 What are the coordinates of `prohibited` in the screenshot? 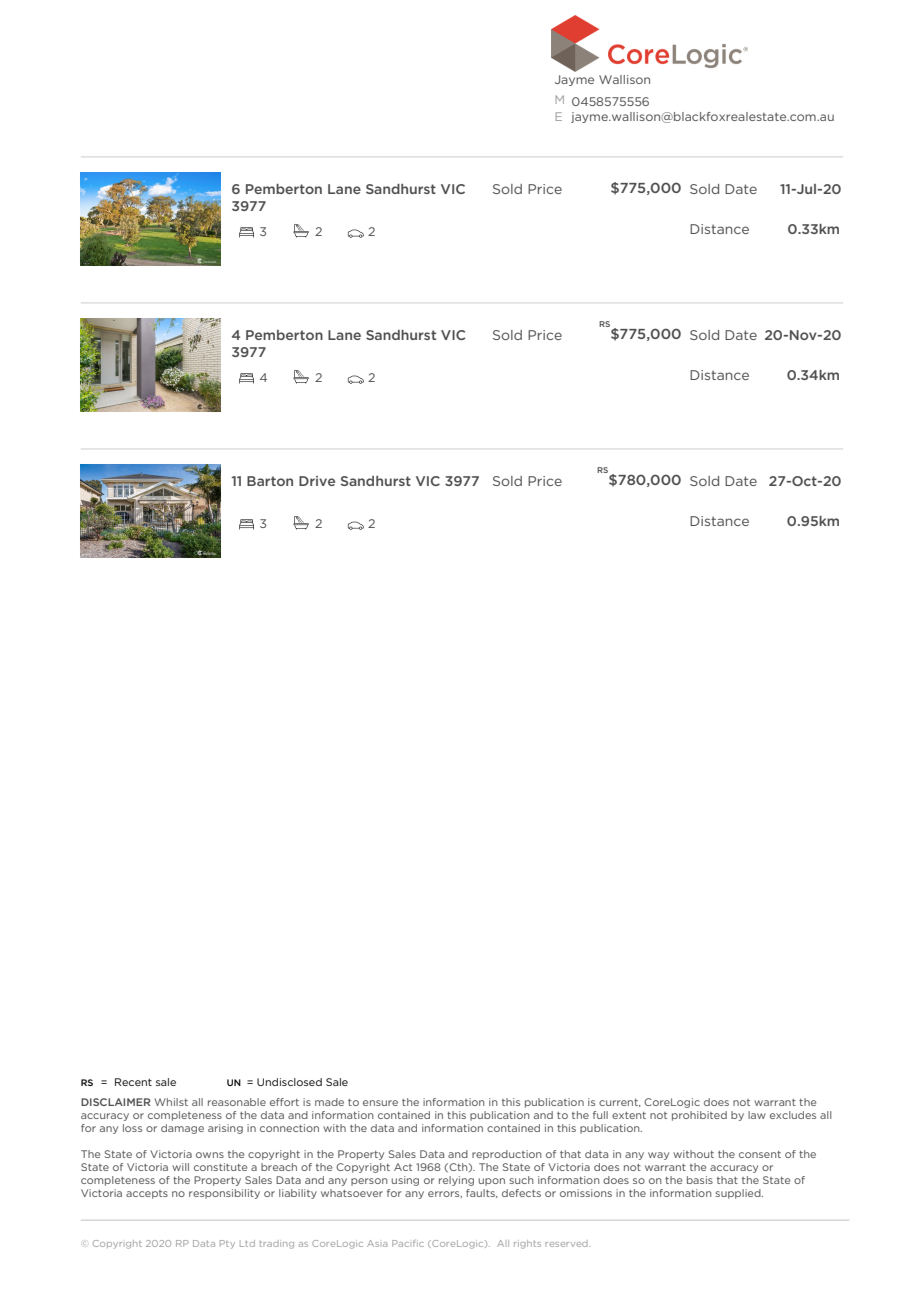 It's located at (699, 1116).
